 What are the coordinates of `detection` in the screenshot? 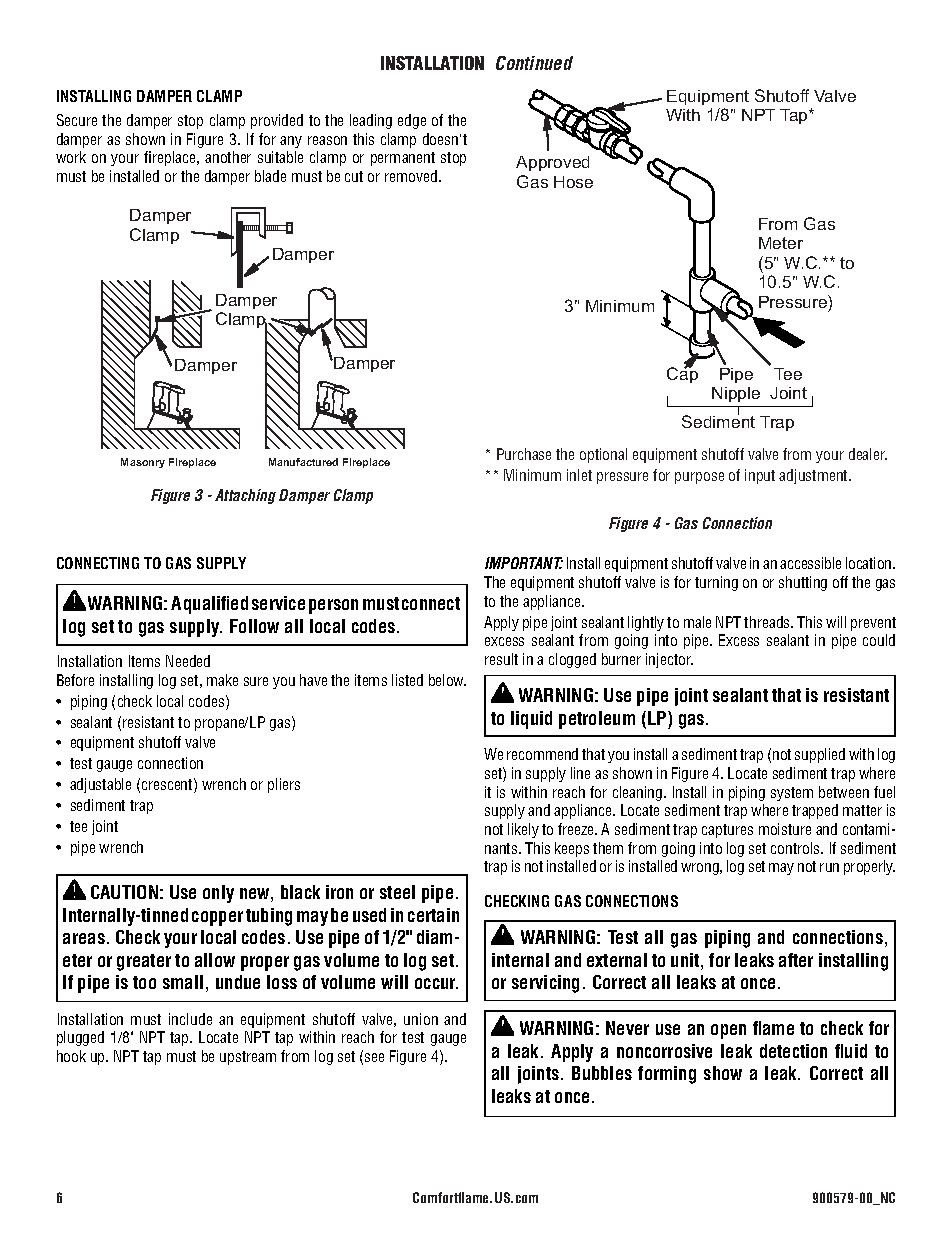 It's located at (793, 1051).
